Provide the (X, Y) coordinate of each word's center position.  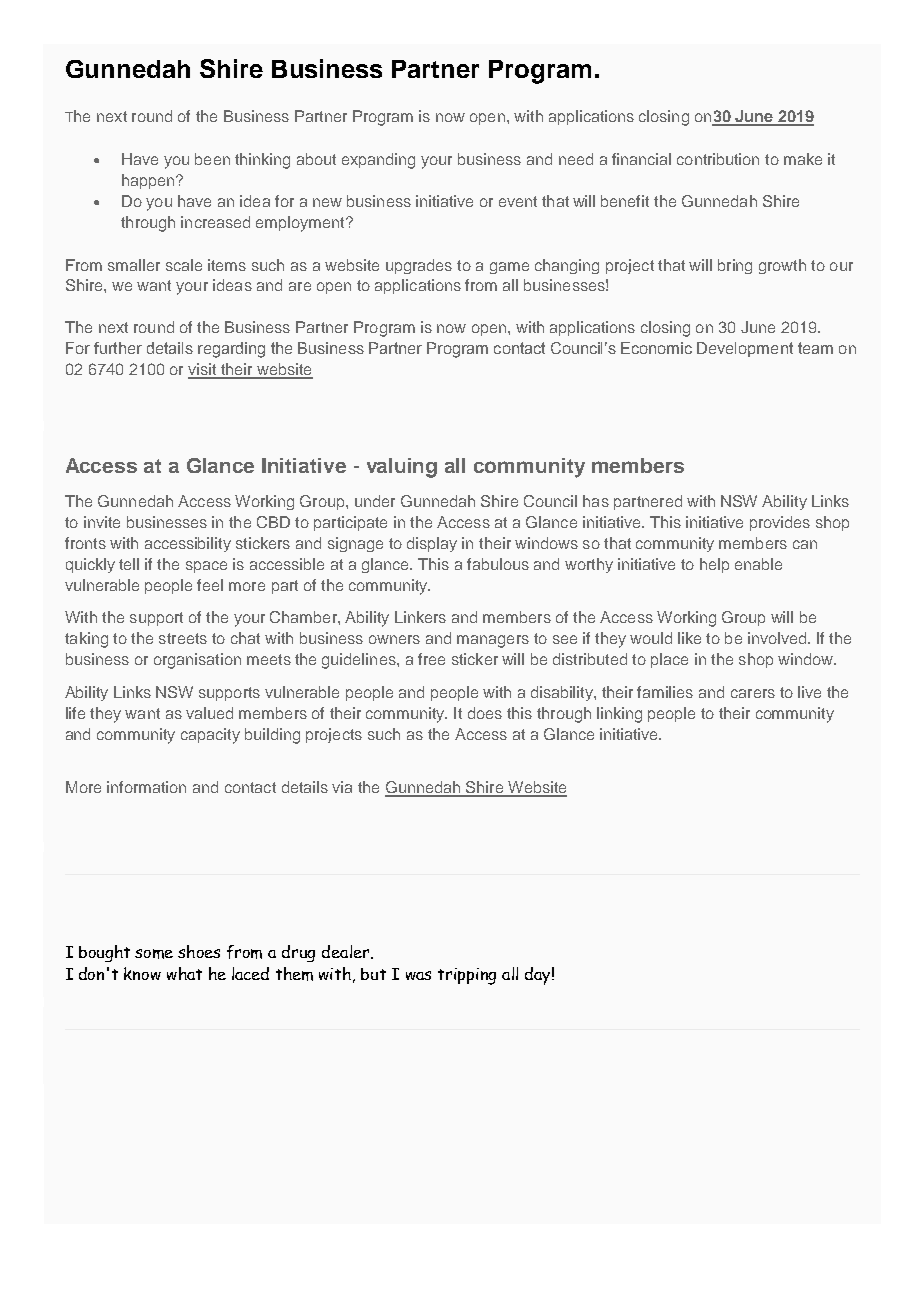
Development (745, 349)
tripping (467, 976)
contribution (718, 159)
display (432, 544)
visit (203, 370)
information (146, 787)
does (485, 713)
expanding (378, 161)
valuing (402, 468)
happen (149, 181)
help (714, 565)
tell (129, 564)
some (154, 954)
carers (753, 693)
